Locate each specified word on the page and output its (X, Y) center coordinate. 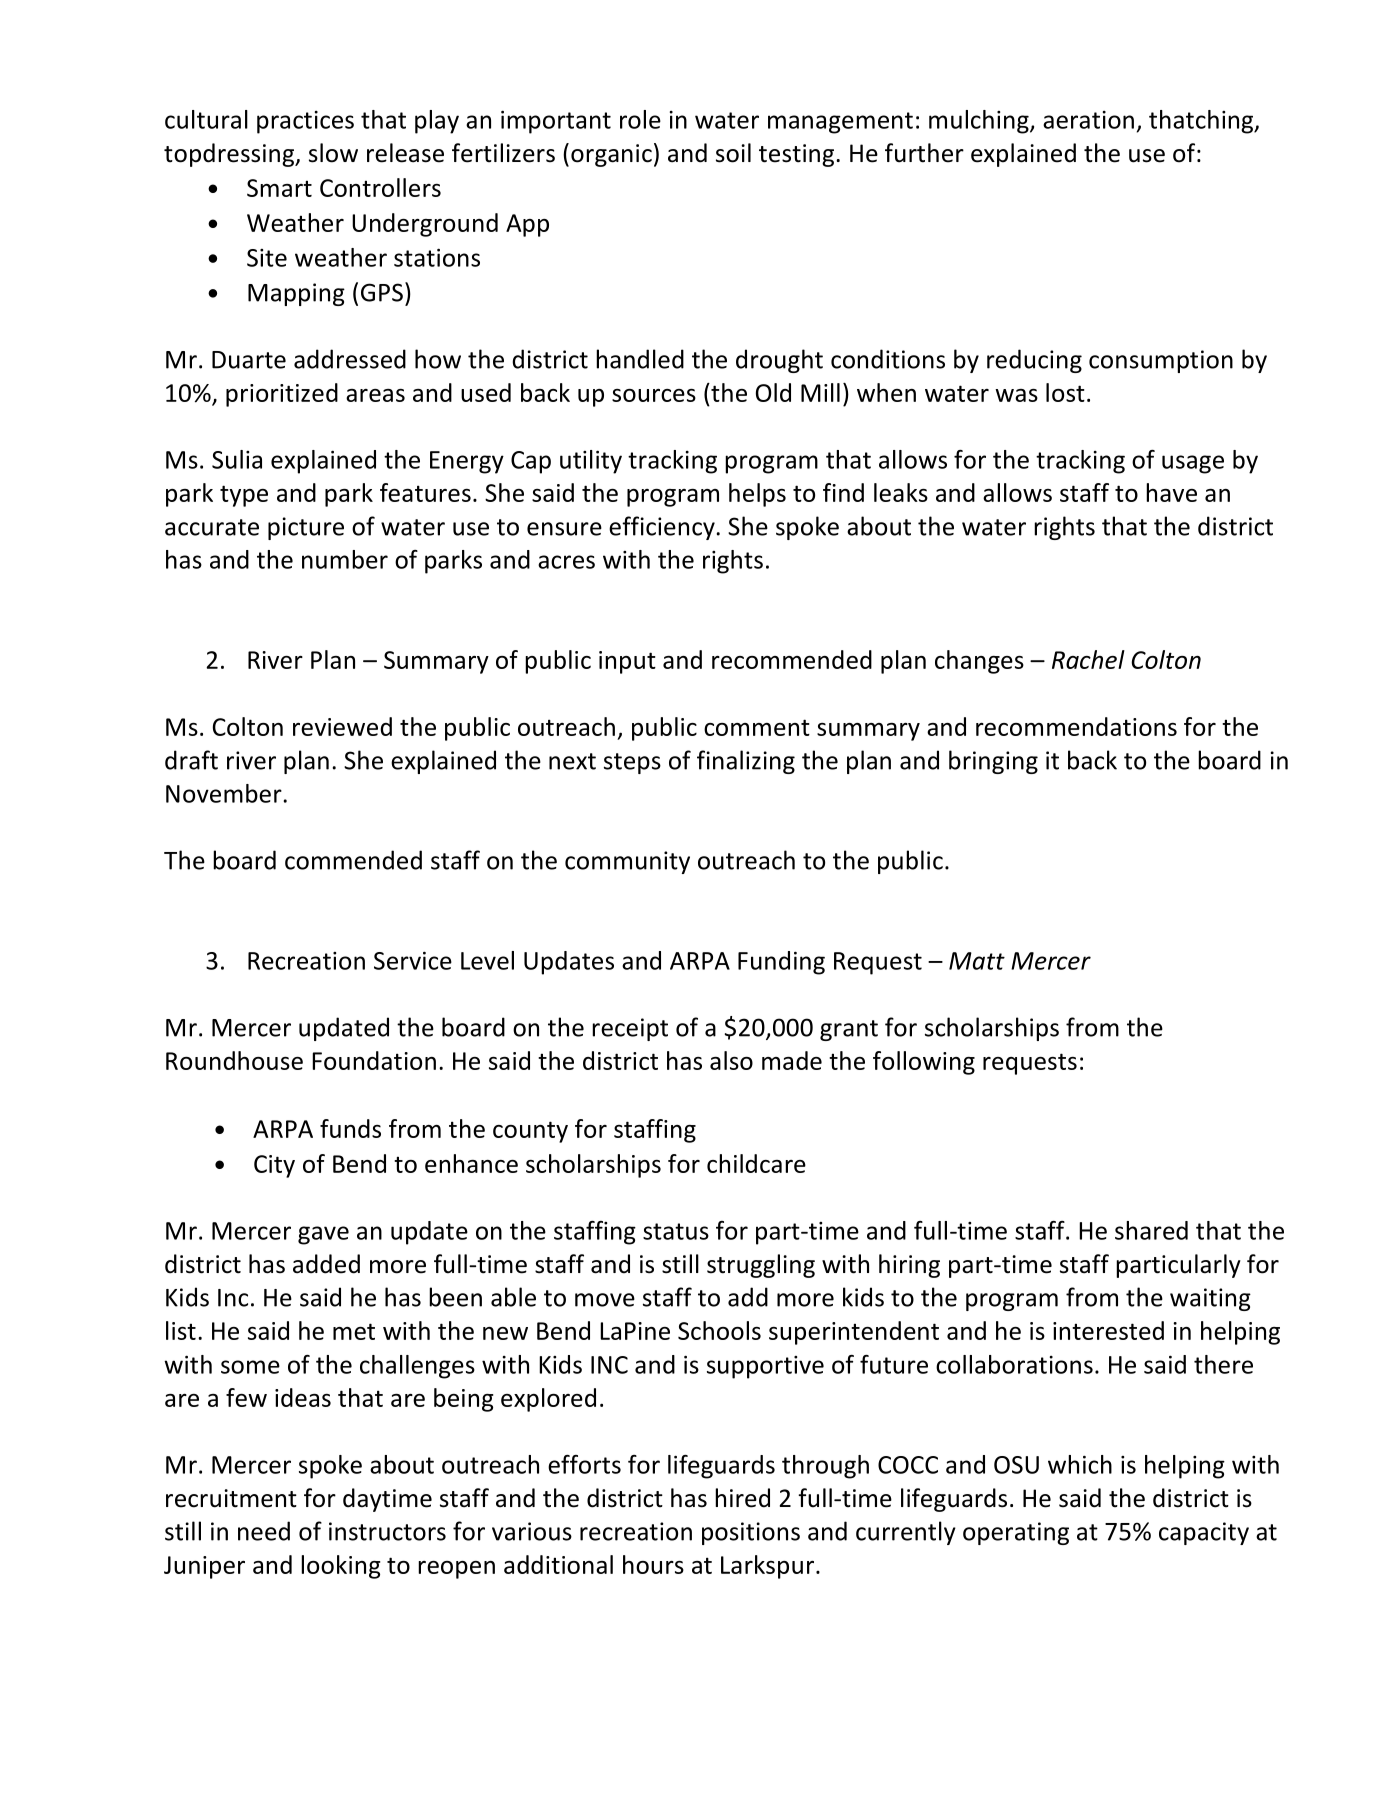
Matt (977, 961)
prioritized (282, 395)
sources (654, 395)
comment (757, 727)
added (326, 1264)
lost (1065, 392)
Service (413, 960)
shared (1151, 1230)
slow (333, 153)
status (676, 1231)
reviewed (342, 726)
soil (733, 153)
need (264, 1531)
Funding (781, 963)
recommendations (1076, 726)
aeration (1088, 120)
